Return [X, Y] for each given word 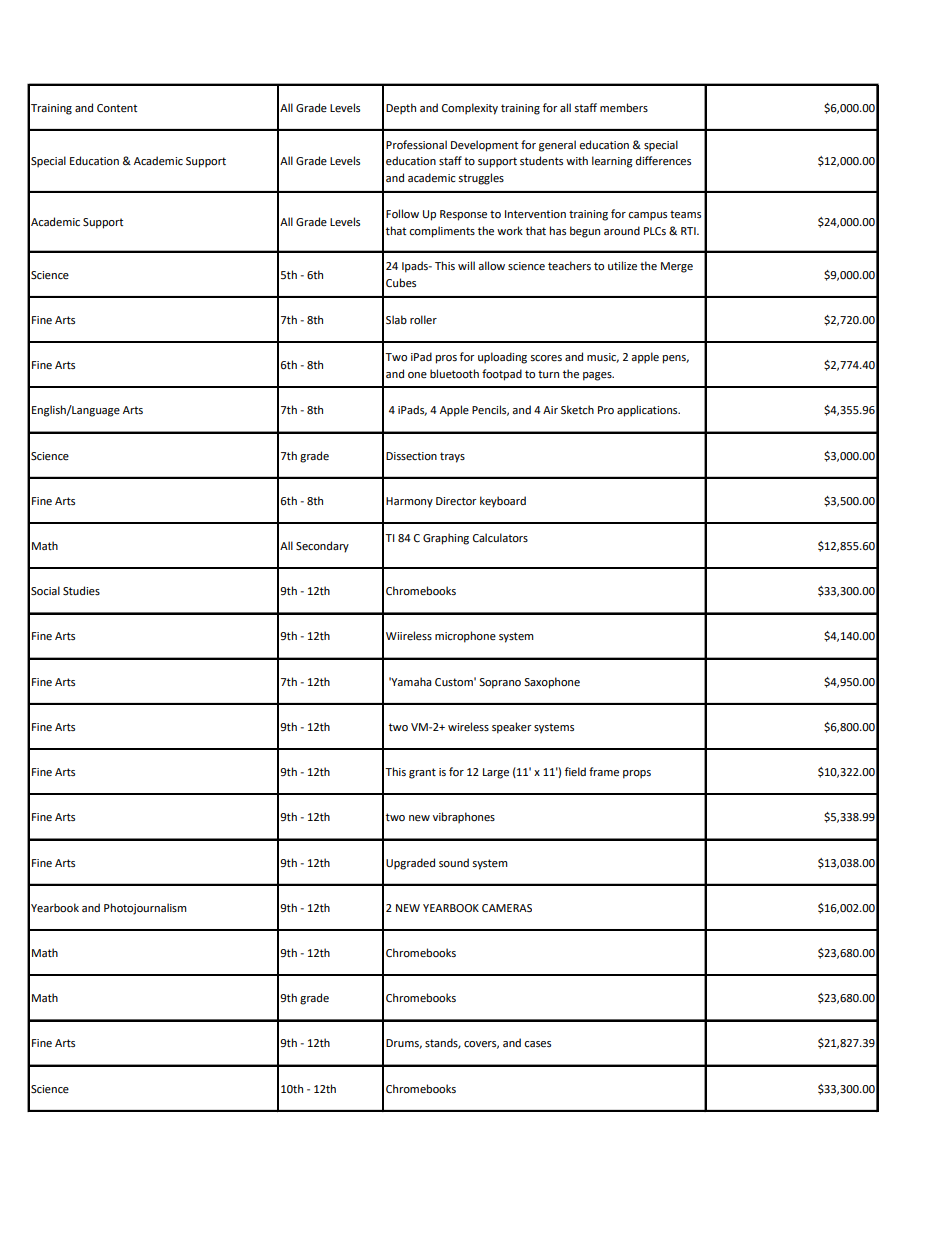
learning [612, 162]
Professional [416, 145]
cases [537, 1044]
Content [117, 108]
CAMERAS [507, 908]
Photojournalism [145, 909]
